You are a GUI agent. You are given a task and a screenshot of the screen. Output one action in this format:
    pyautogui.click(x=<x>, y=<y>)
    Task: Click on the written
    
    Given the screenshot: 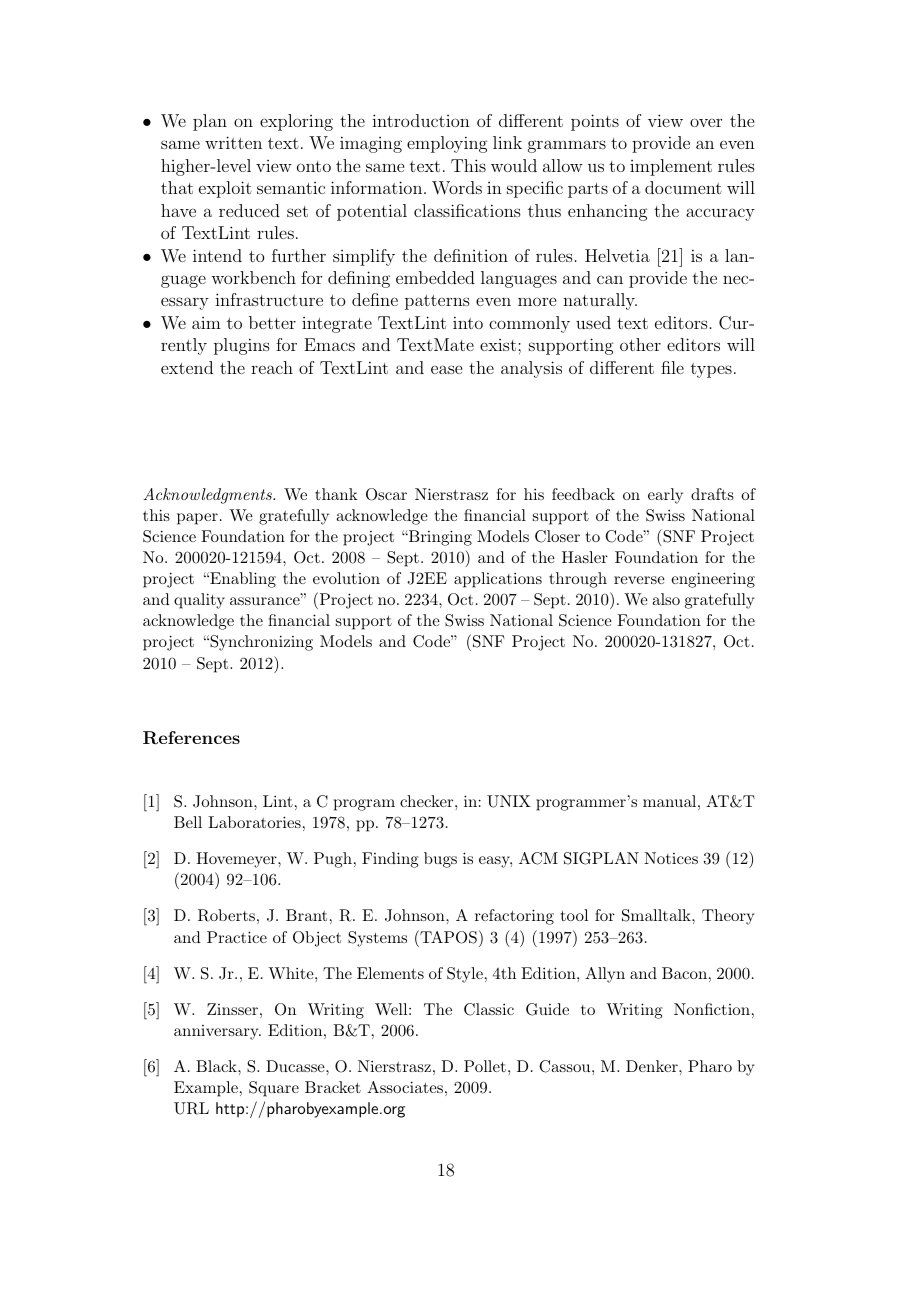 What is the action you would take?
    pyautogui.click(x=233, y=142)
